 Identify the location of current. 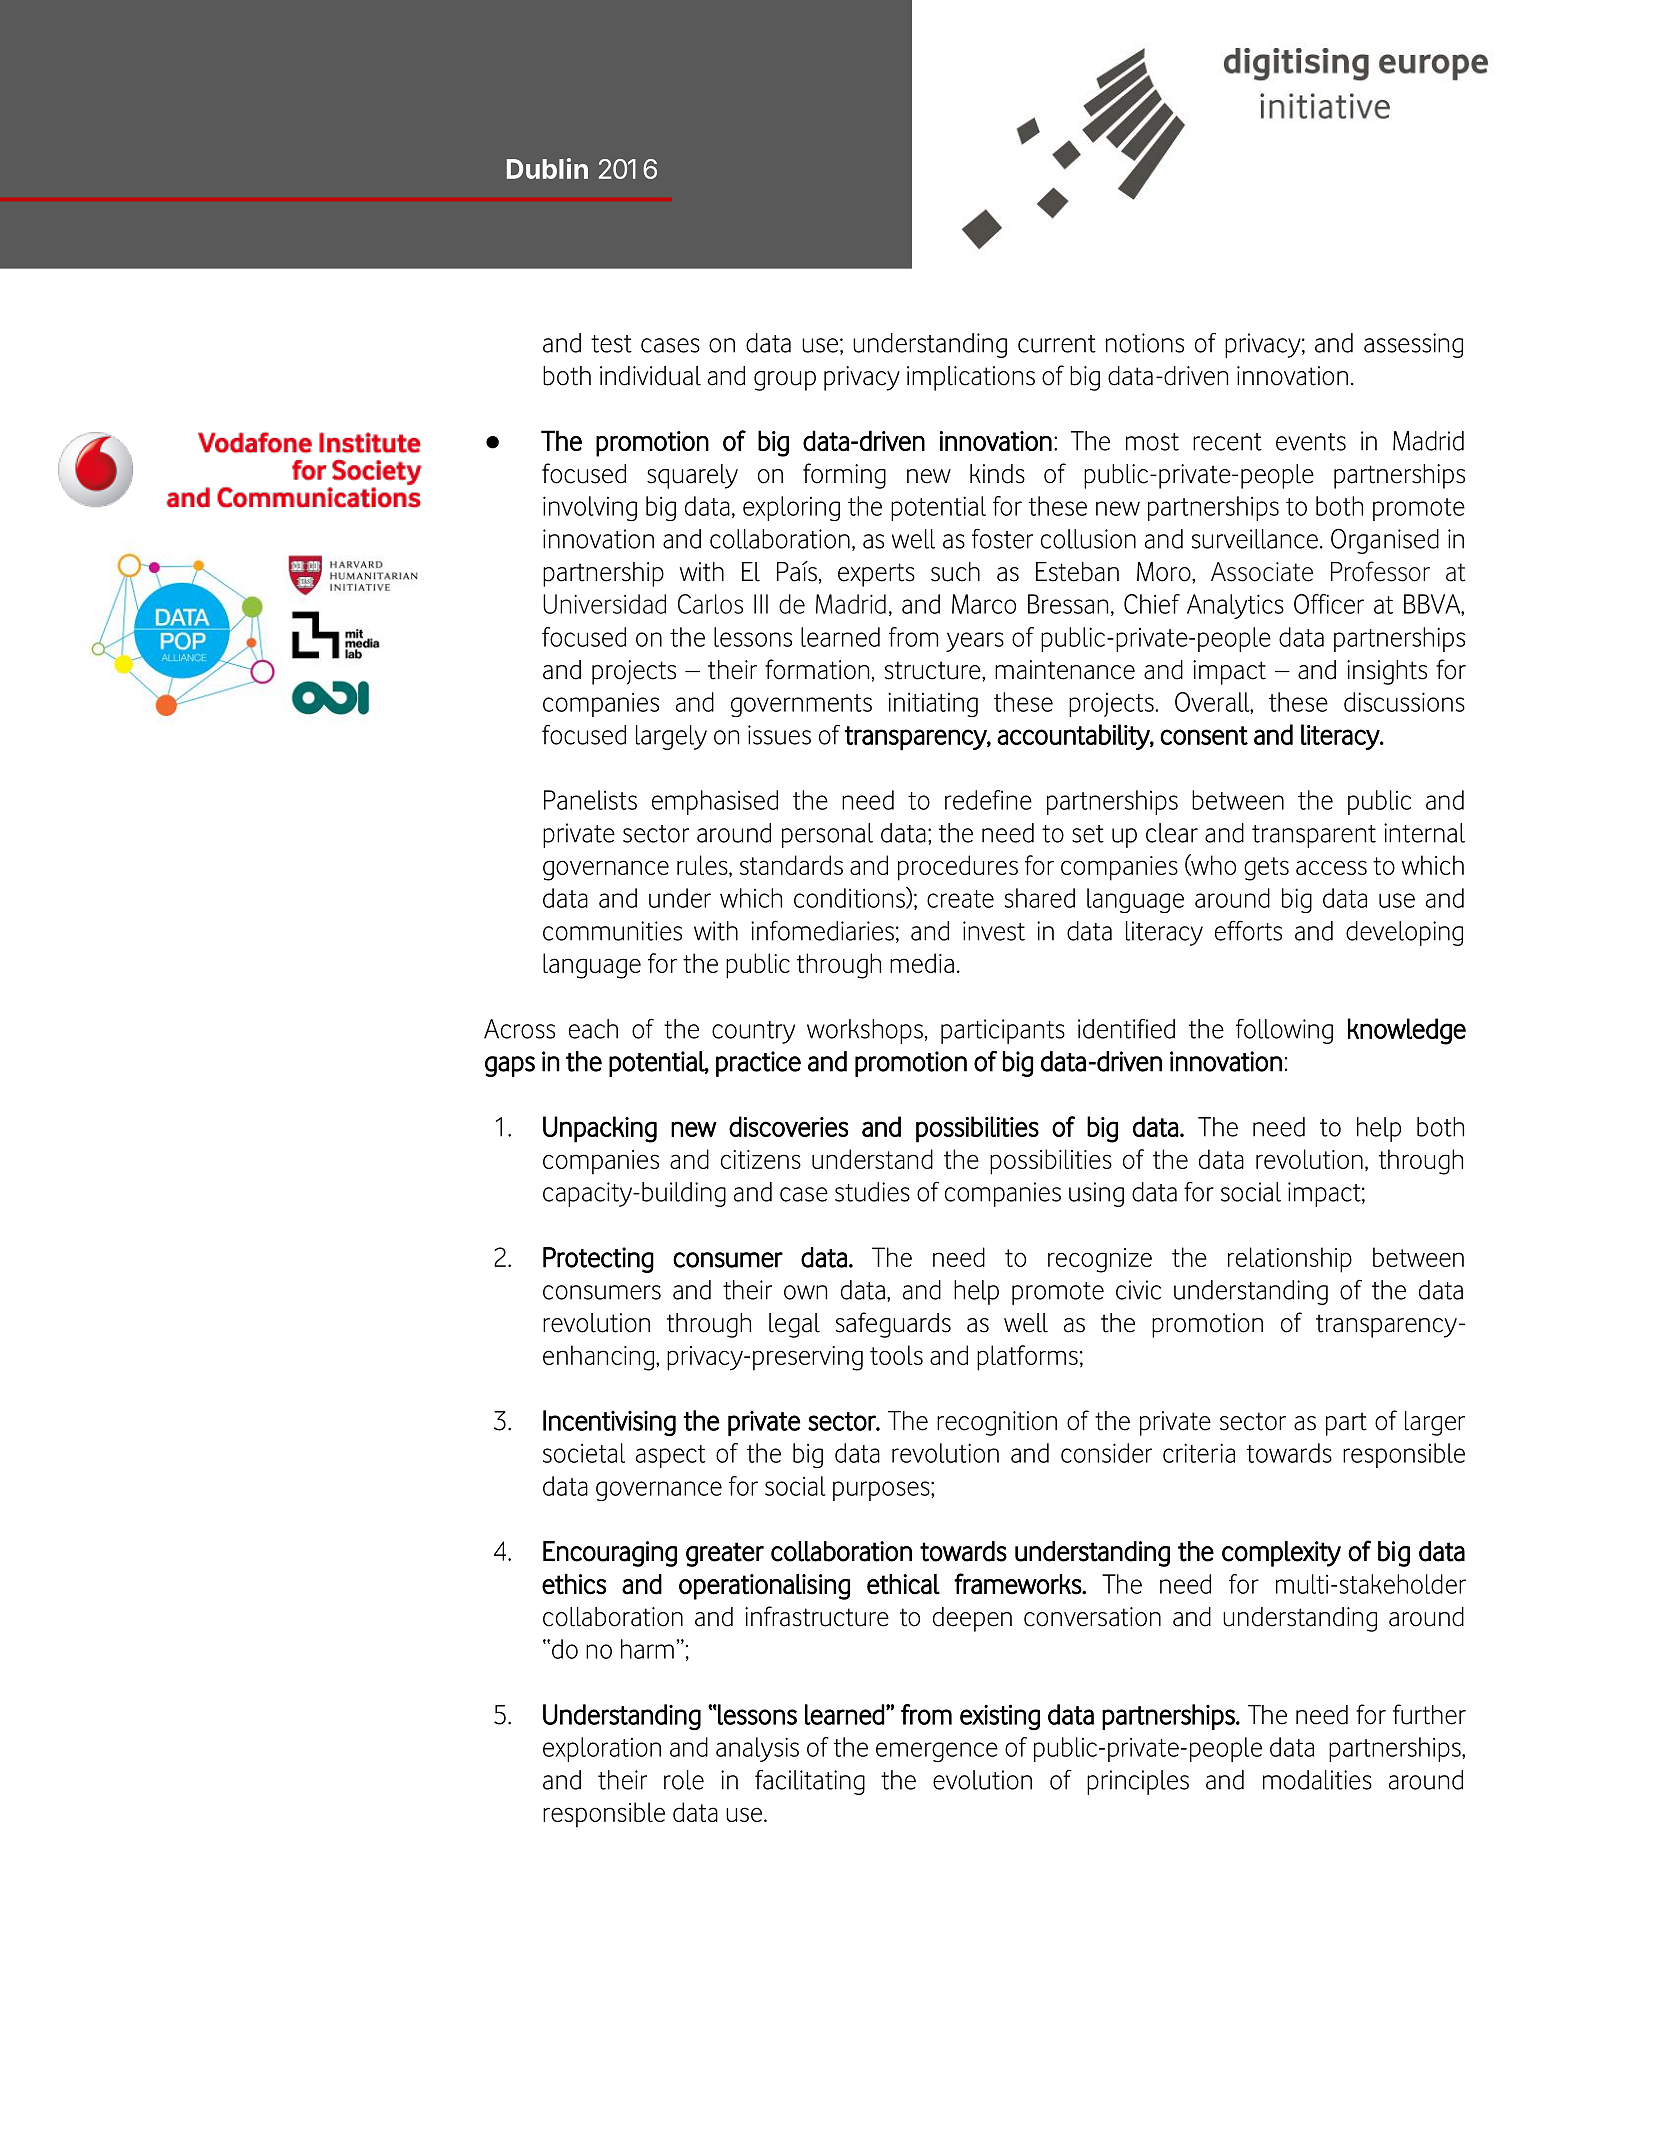
(1057, 344).
